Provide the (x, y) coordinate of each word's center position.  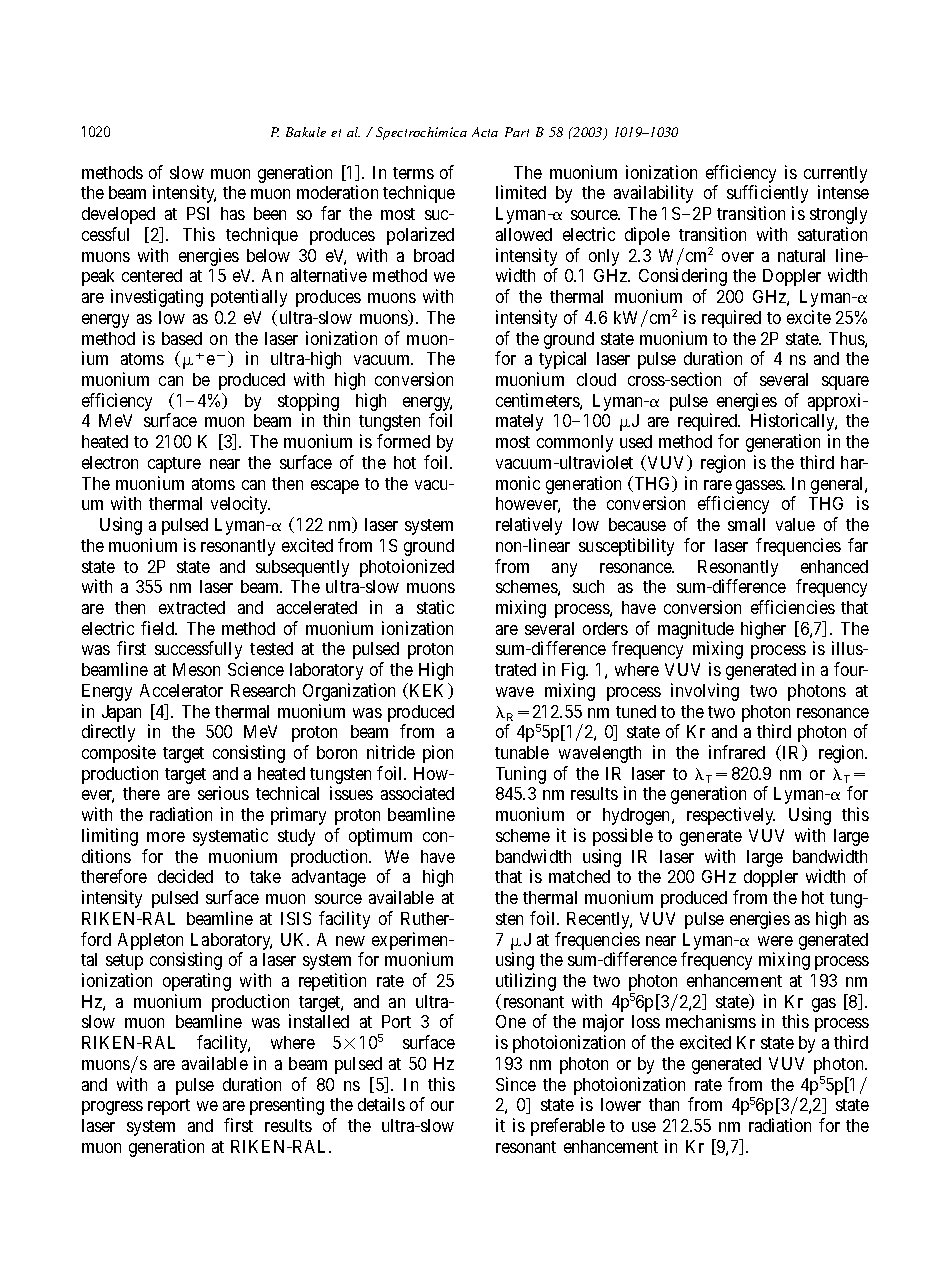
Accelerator (181, 690)
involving (705, 692)
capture (174, 465)
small (746, 524)
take (265, 876)
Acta (485, 132)
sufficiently (767, 194)
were (775, 941)
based (182, 338)
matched (579, 876)
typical (562, 360)
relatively (529, 526)
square (845, 383)
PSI (198, 213)
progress (112, 1108)
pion (438, 754)
